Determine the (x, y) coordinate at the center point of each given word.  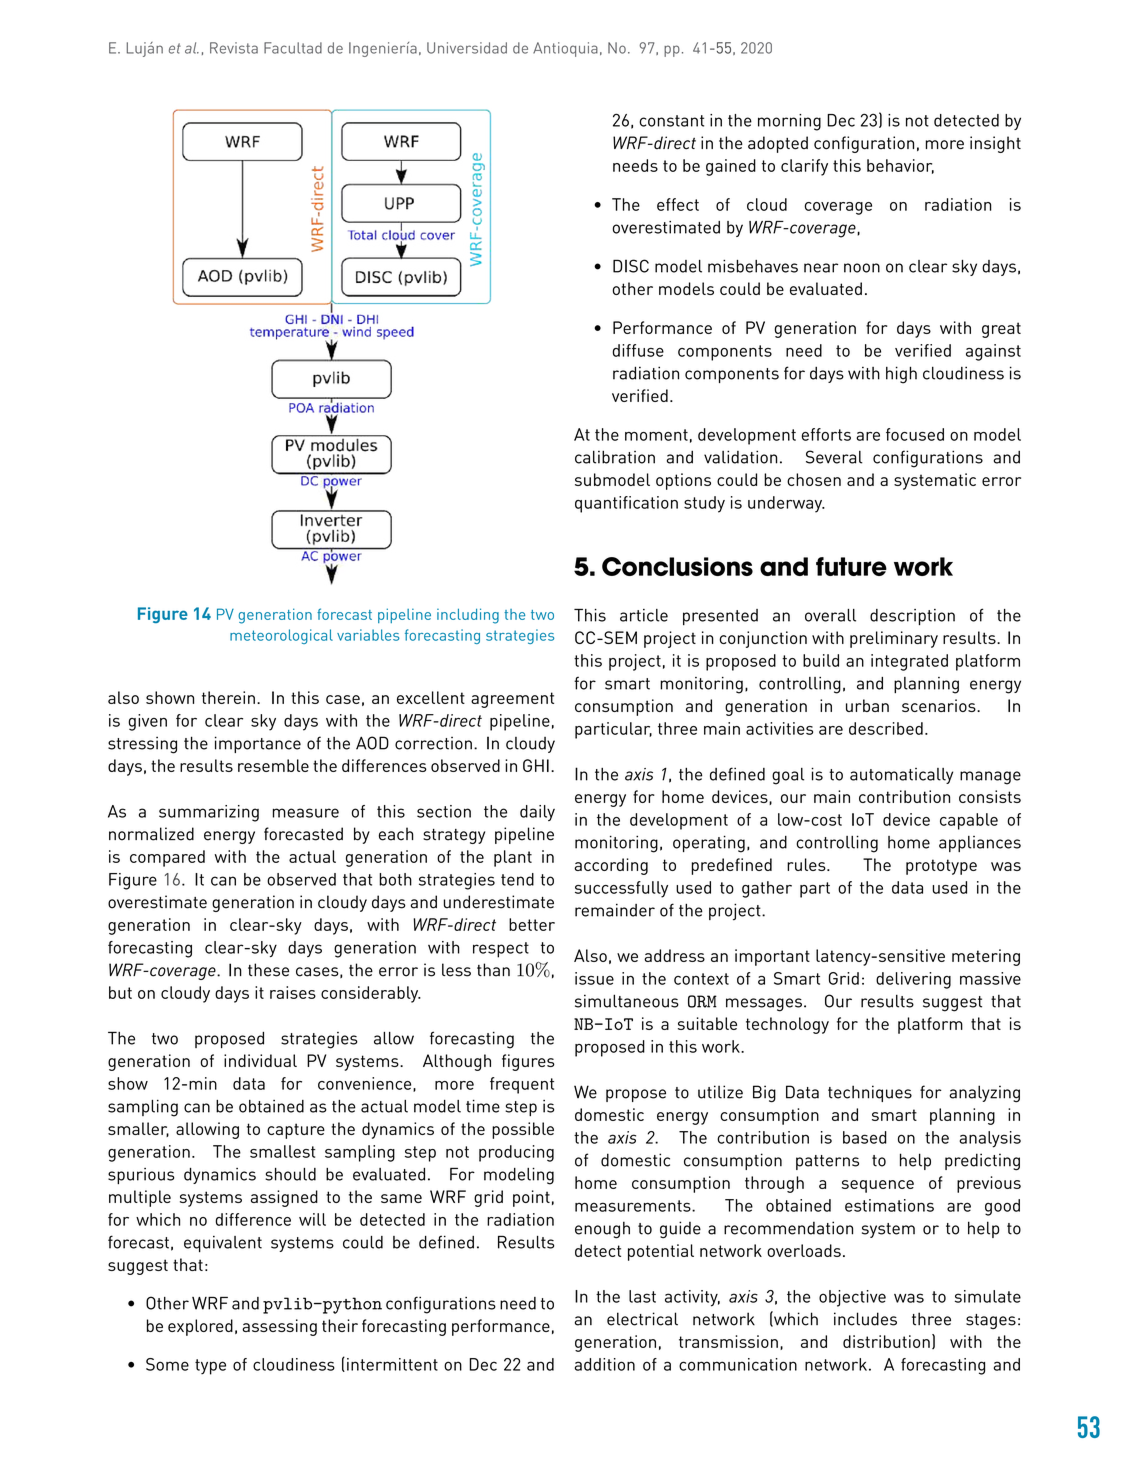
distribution (886, 1341)
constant (671, 121)
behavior (900, 166)
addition (605, 1364)
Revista (234, 48)
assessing (279, 1327)
